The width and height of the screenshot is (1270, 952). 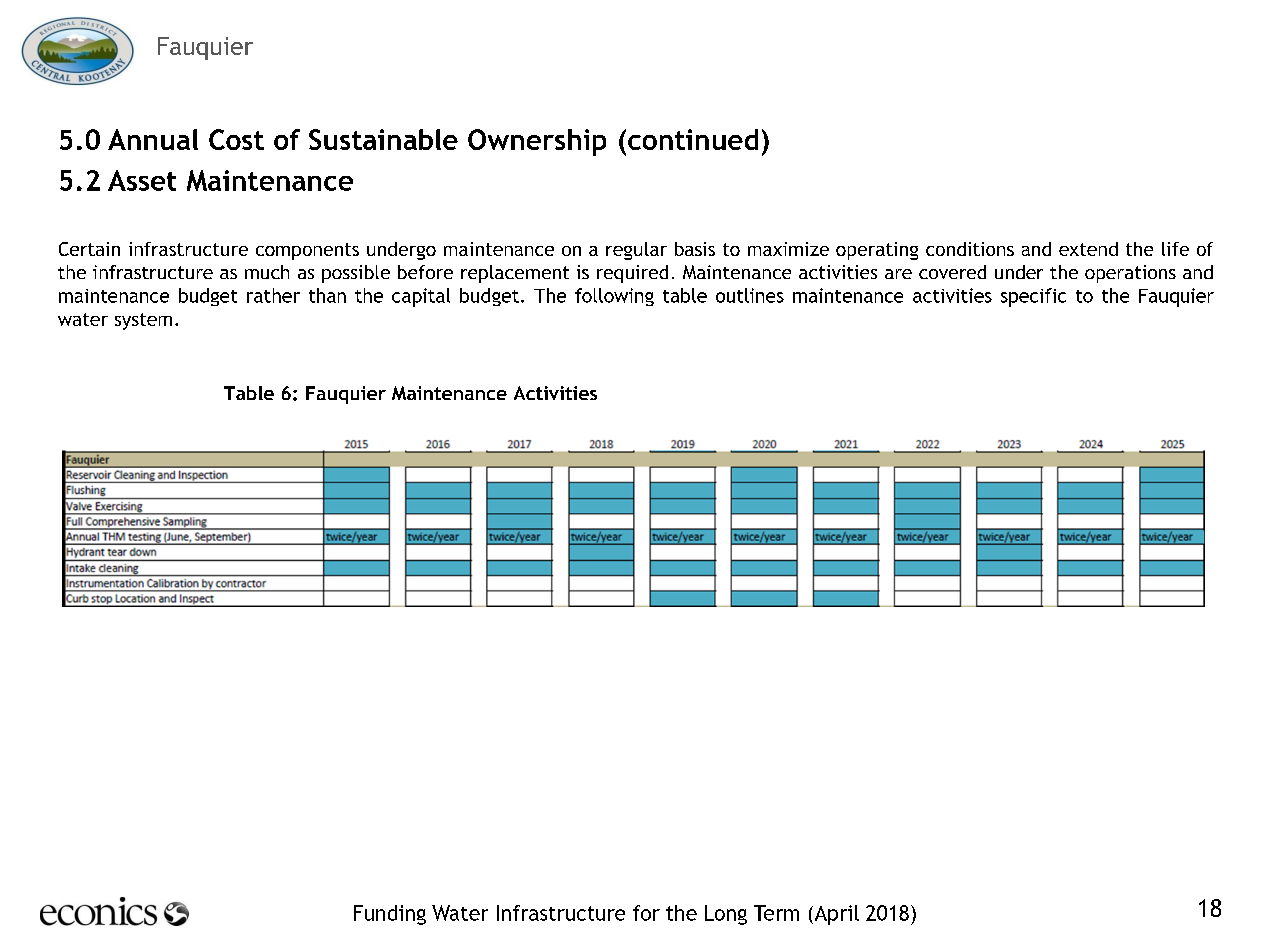 I want to click on outlines, so click(x=750, y=295).
